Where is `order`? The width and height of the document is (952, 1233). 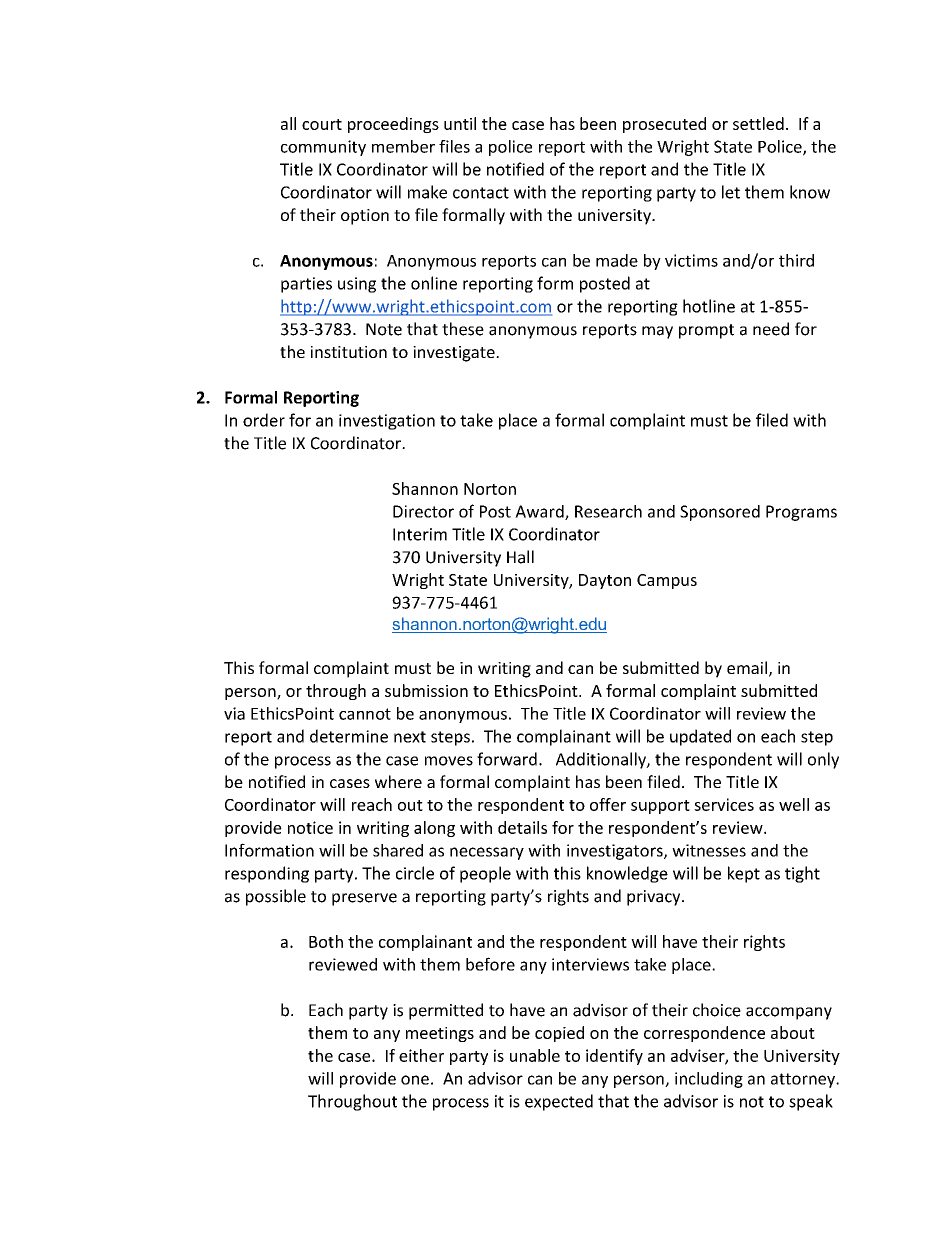
order is located at coordinates (264, 420).
